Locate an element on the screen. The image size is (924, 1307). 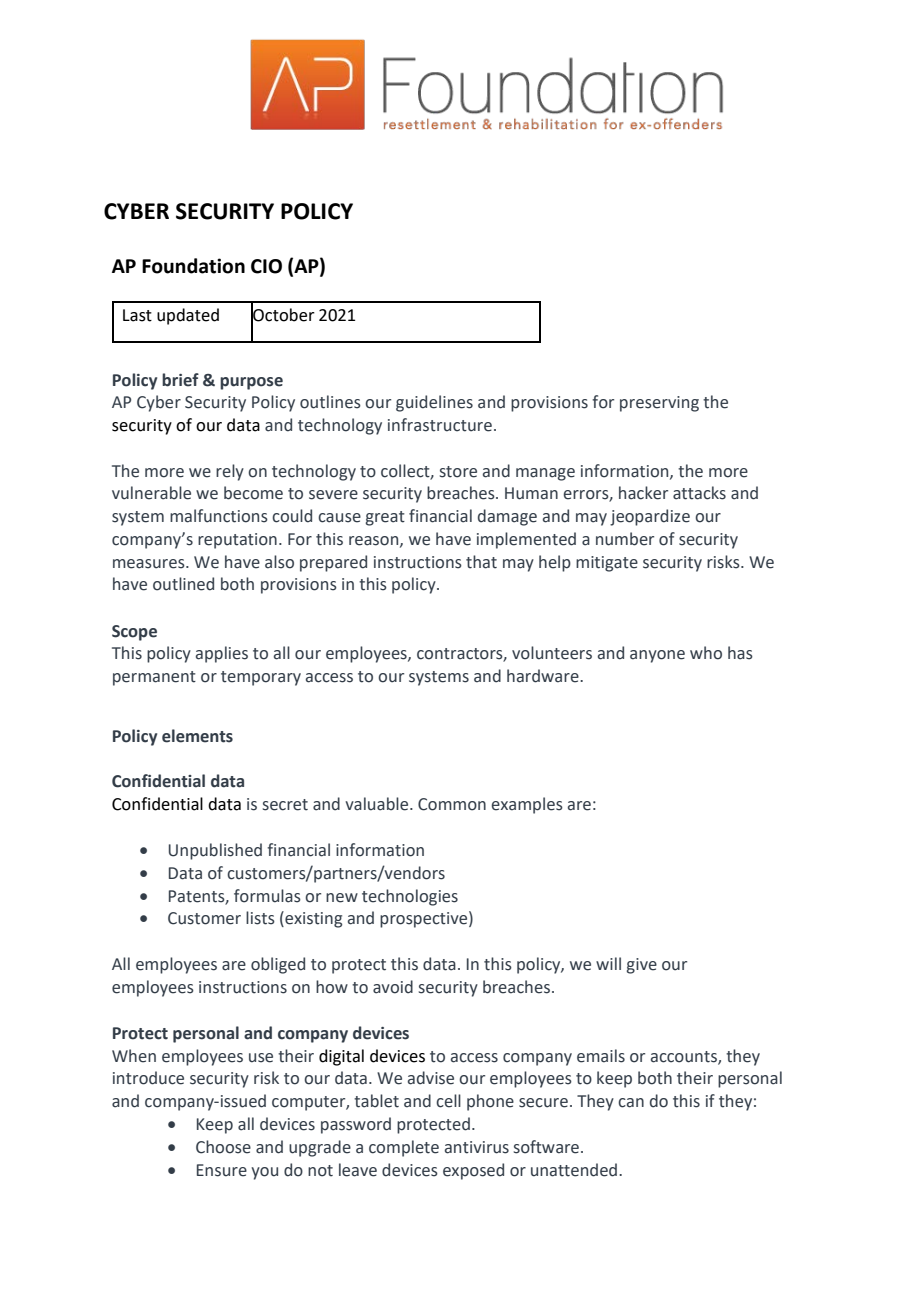
Unpublished is located at coordinates (215, 851).
